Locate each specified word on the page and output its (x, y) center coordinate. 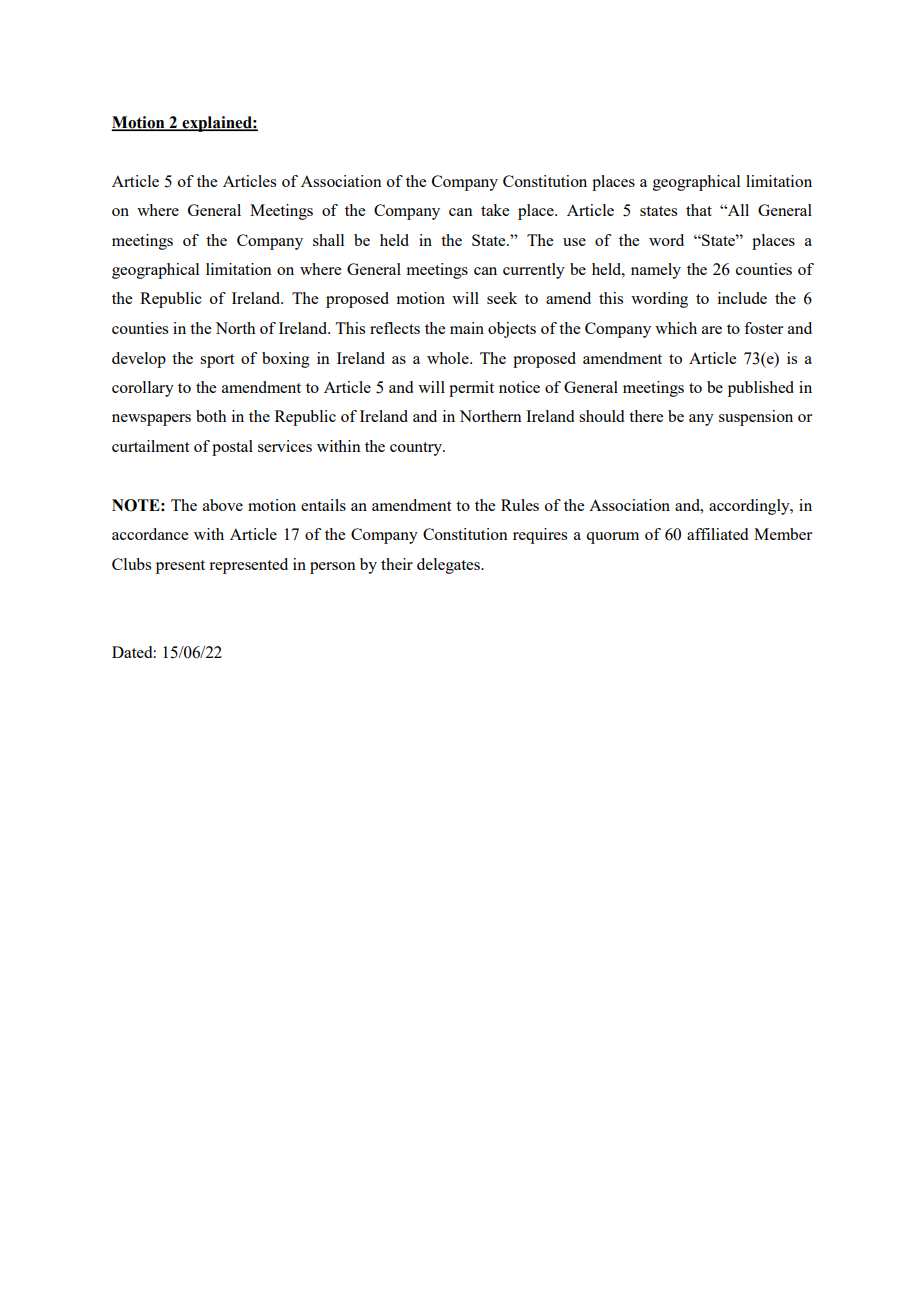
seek (502, 298)
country (417, 449)
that (699, 210)
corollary (143, 389)
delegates (449, 566)
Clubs (131, 564)
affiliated (717, 534)
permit (471, 389)
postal (232, 448)
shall (328, 240)
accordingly (750, 507)
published (761, 389)
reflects (395, 328)
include (742, 298)
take (495, 210)
